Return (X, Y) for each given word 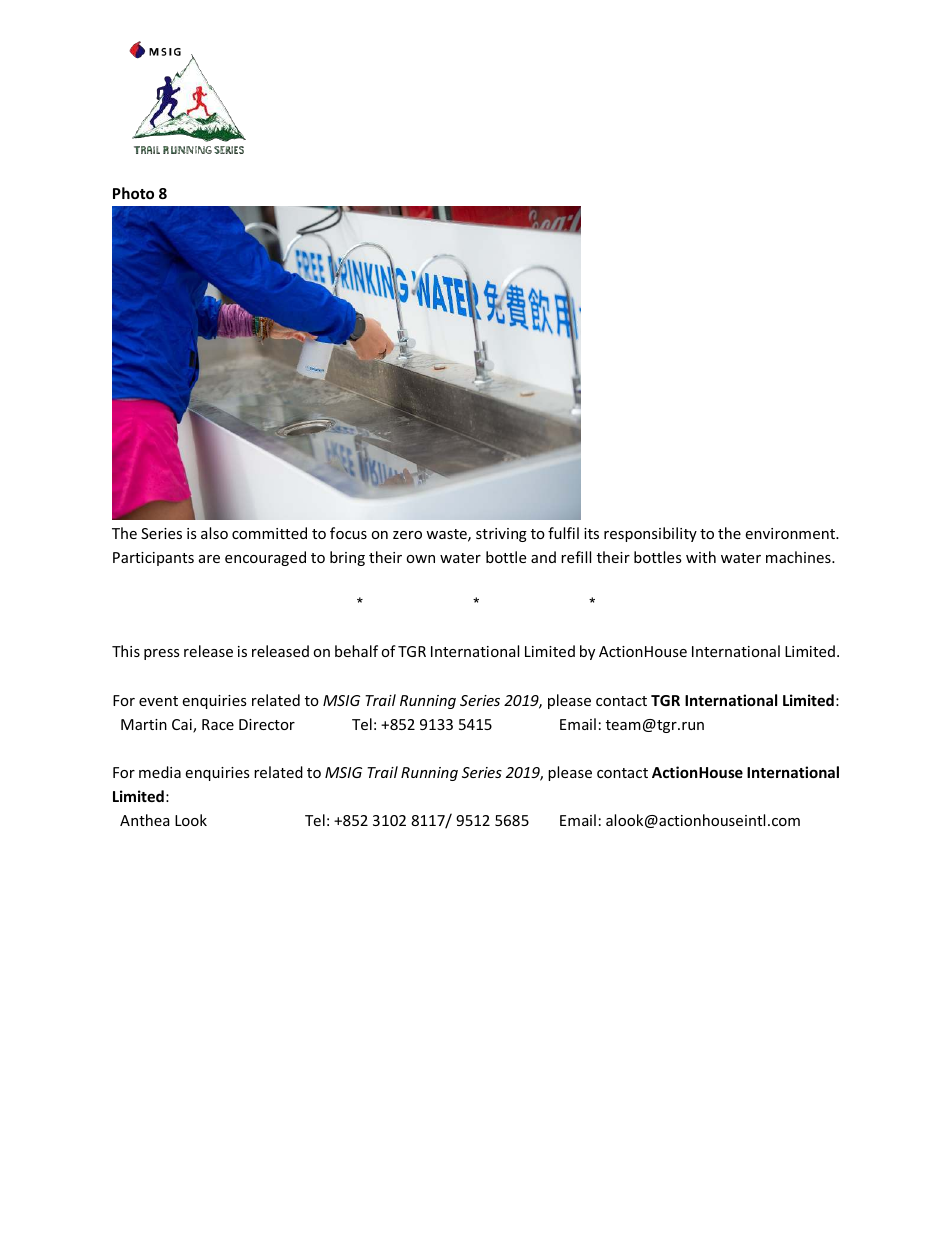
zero (407, 535)
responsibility (650, 534)
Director (267, 724)
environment (791, 533)
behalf (356, 651)
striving (501, 535)
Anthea (145, 820)
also (214, 533)
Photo (133, 193)
